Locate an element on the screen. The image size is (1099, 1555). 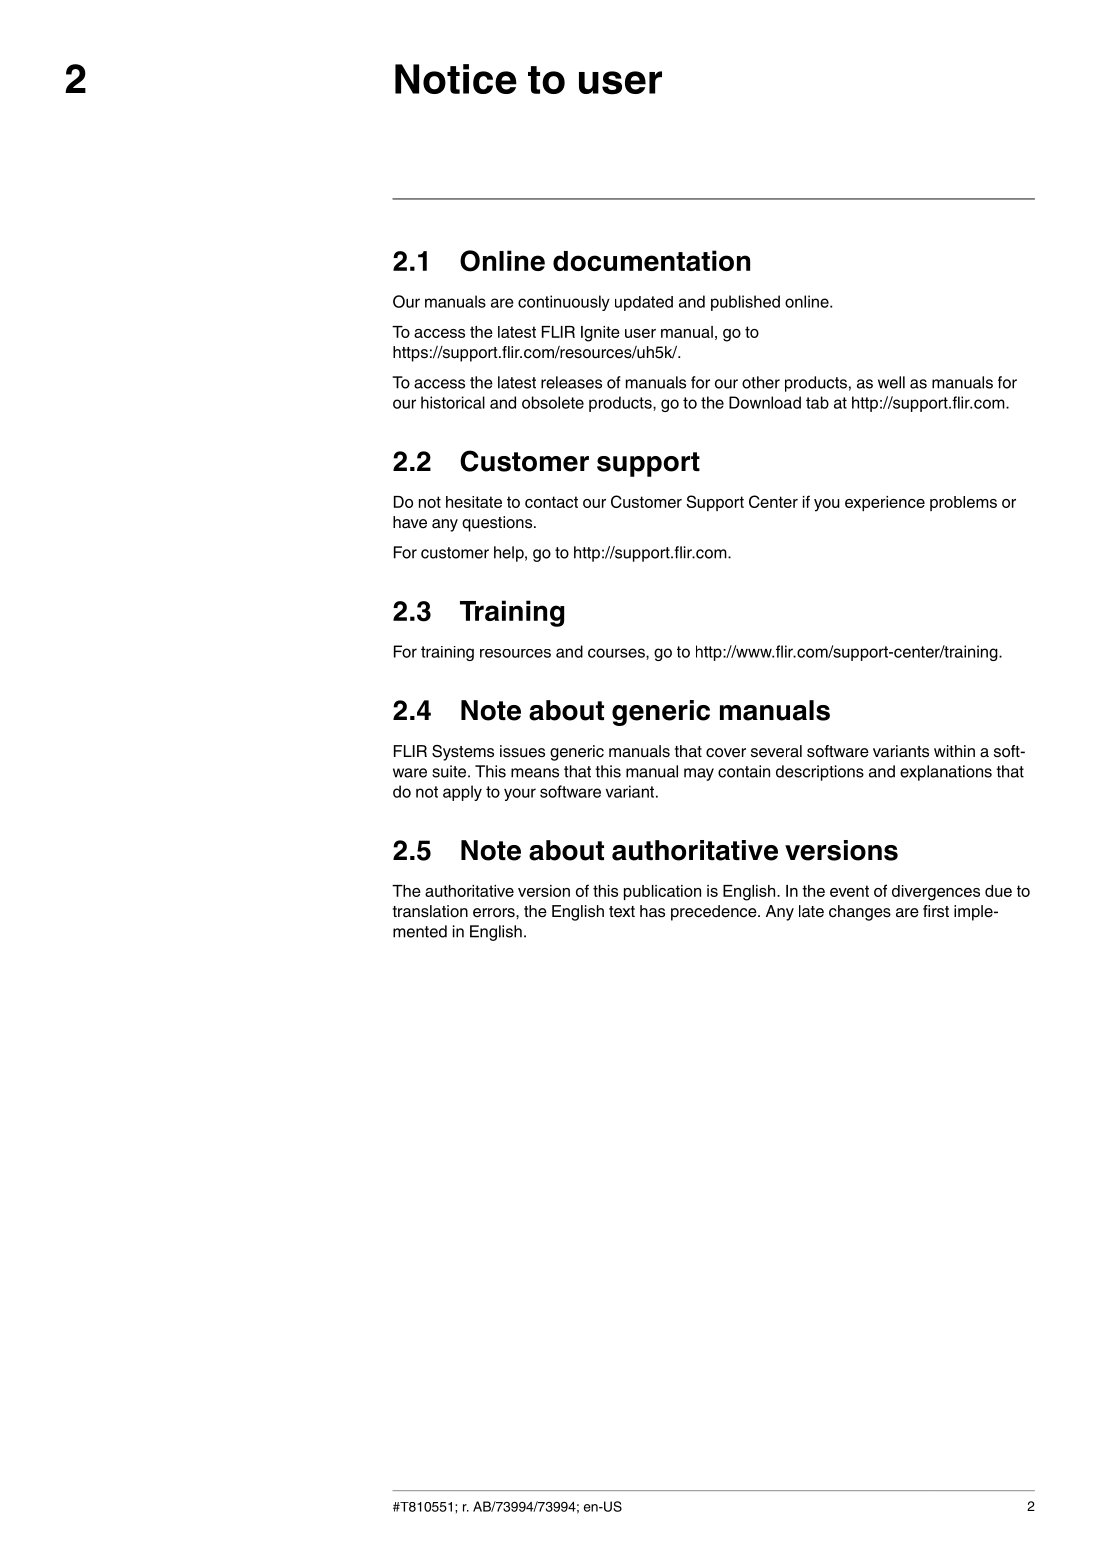
other is located at coordinates (761, 382).
